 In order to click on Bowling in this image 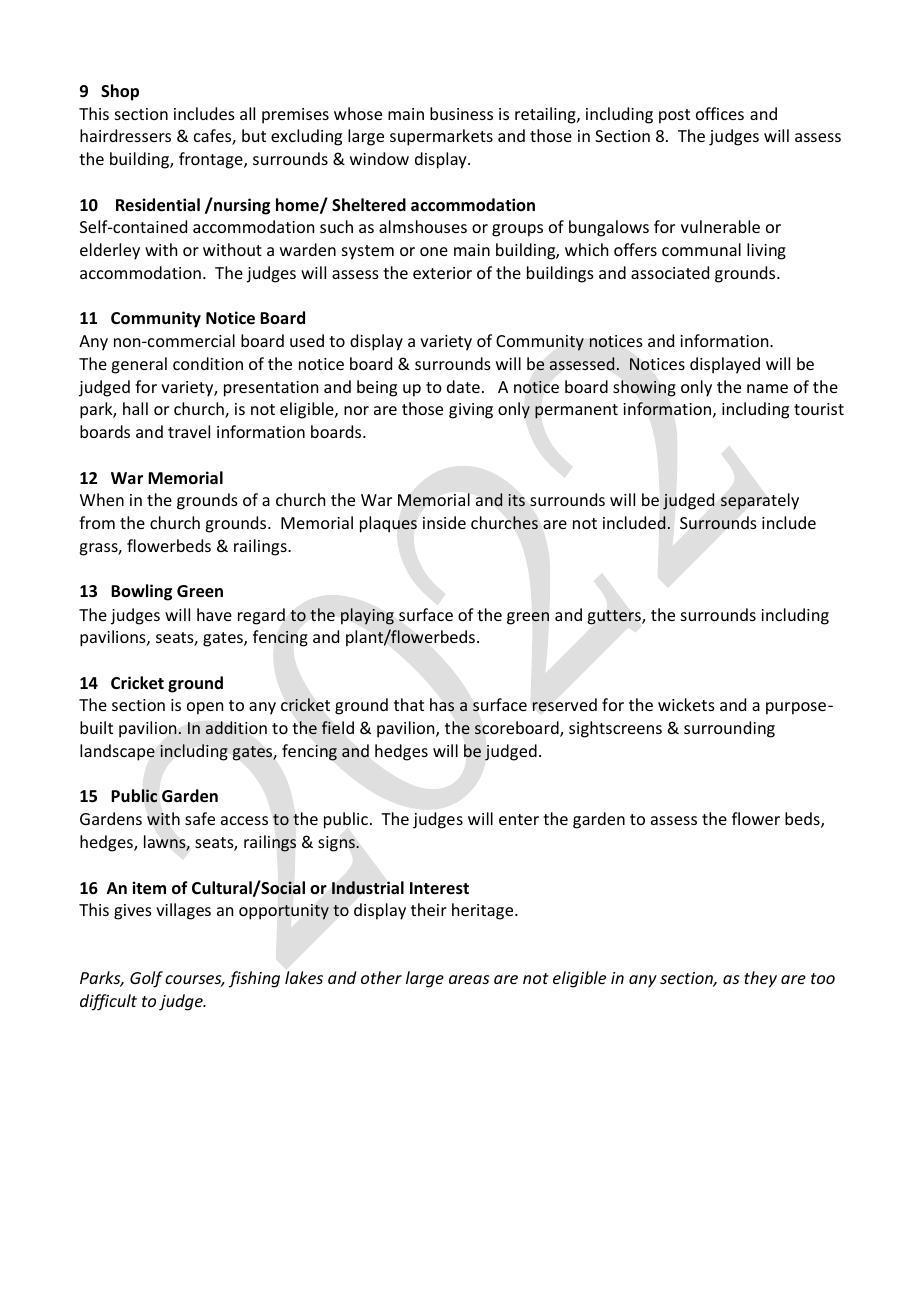, I will do `click(141, 592)`.
